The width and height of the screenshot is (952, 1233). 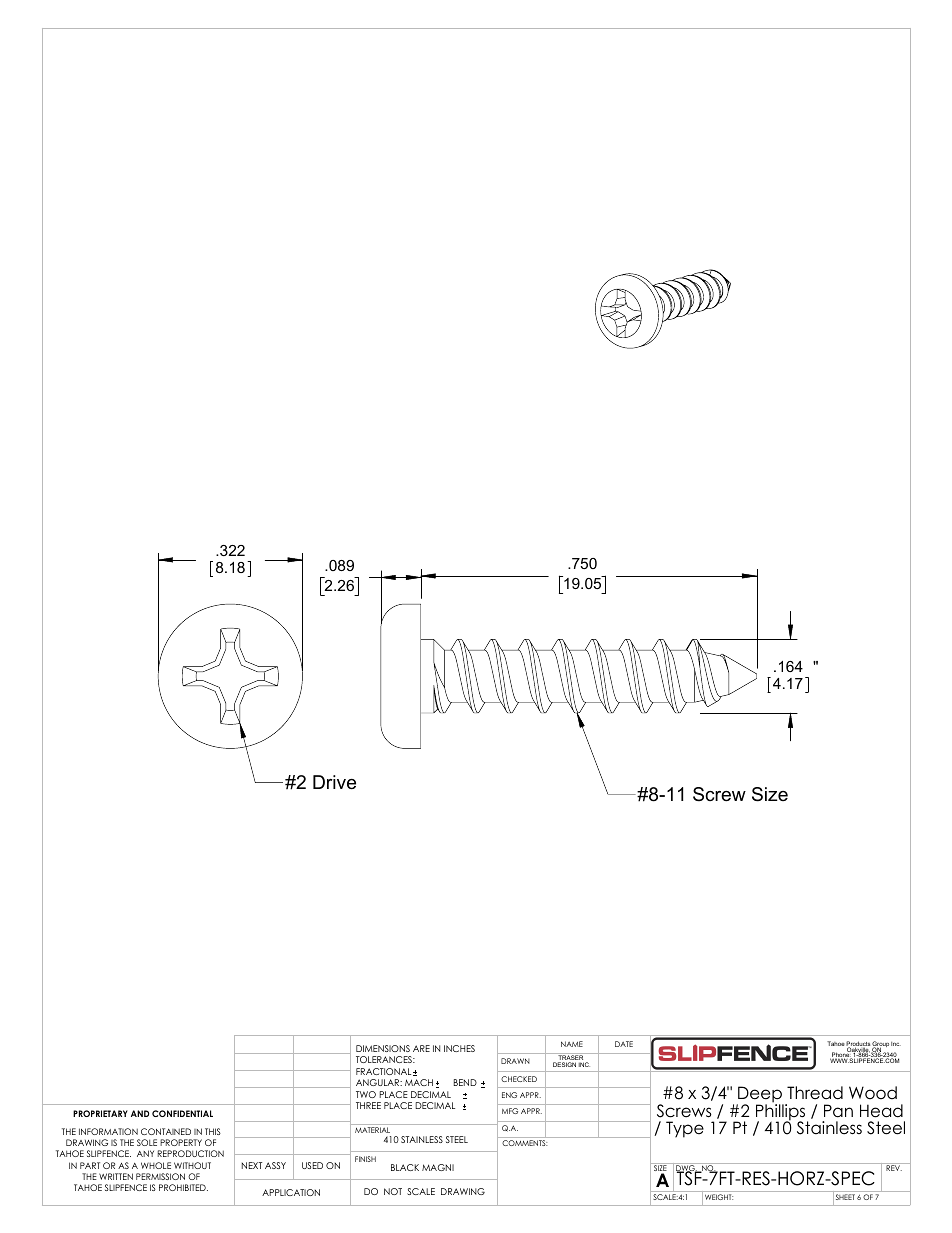 What do you see at coordinates (880, 1045) in the screenshot?
I see `Group` at bounding box center [880, 1045].
